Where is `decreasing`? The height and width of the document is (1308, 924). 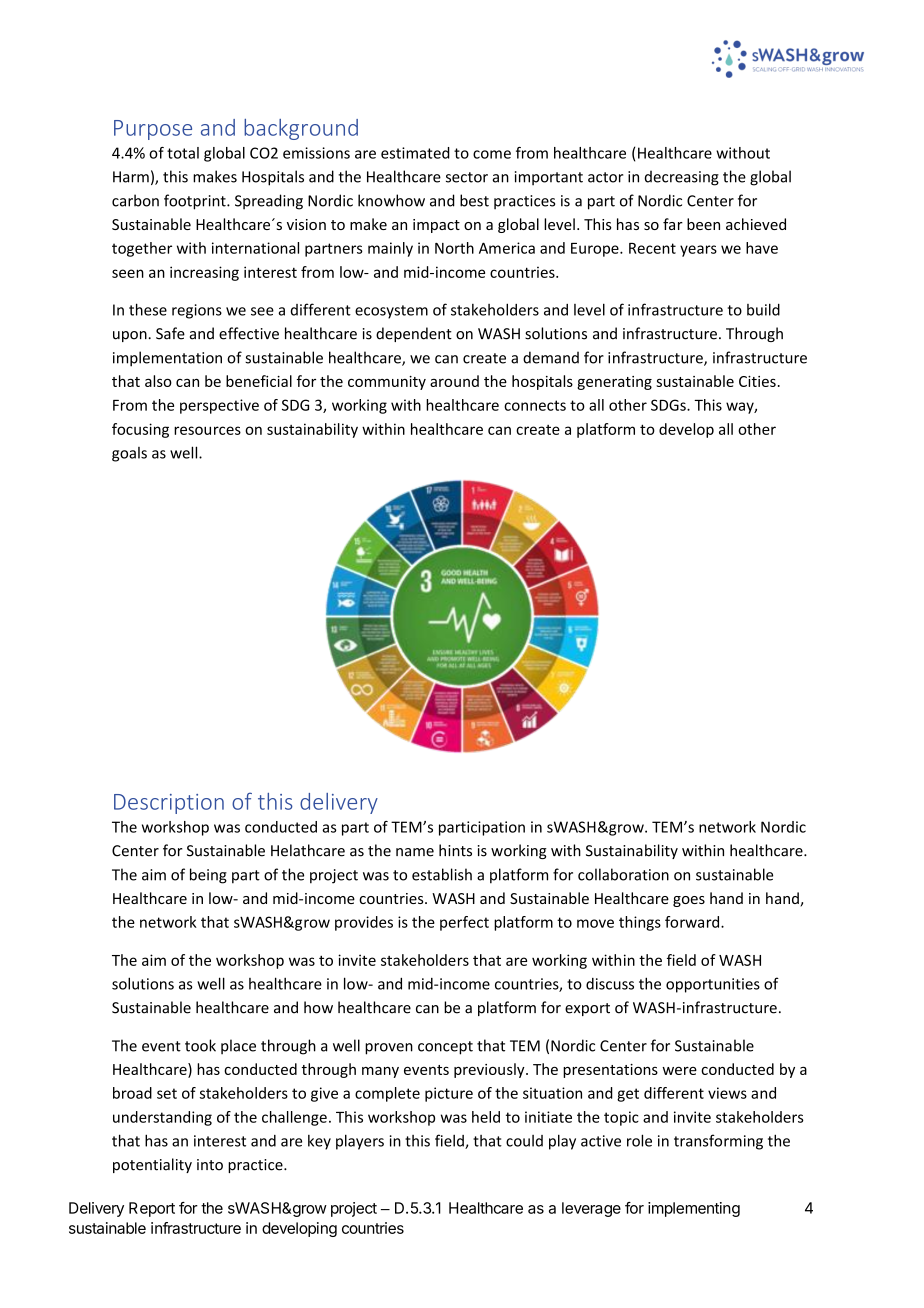
decreasing is located at coordinates (682, 178).
